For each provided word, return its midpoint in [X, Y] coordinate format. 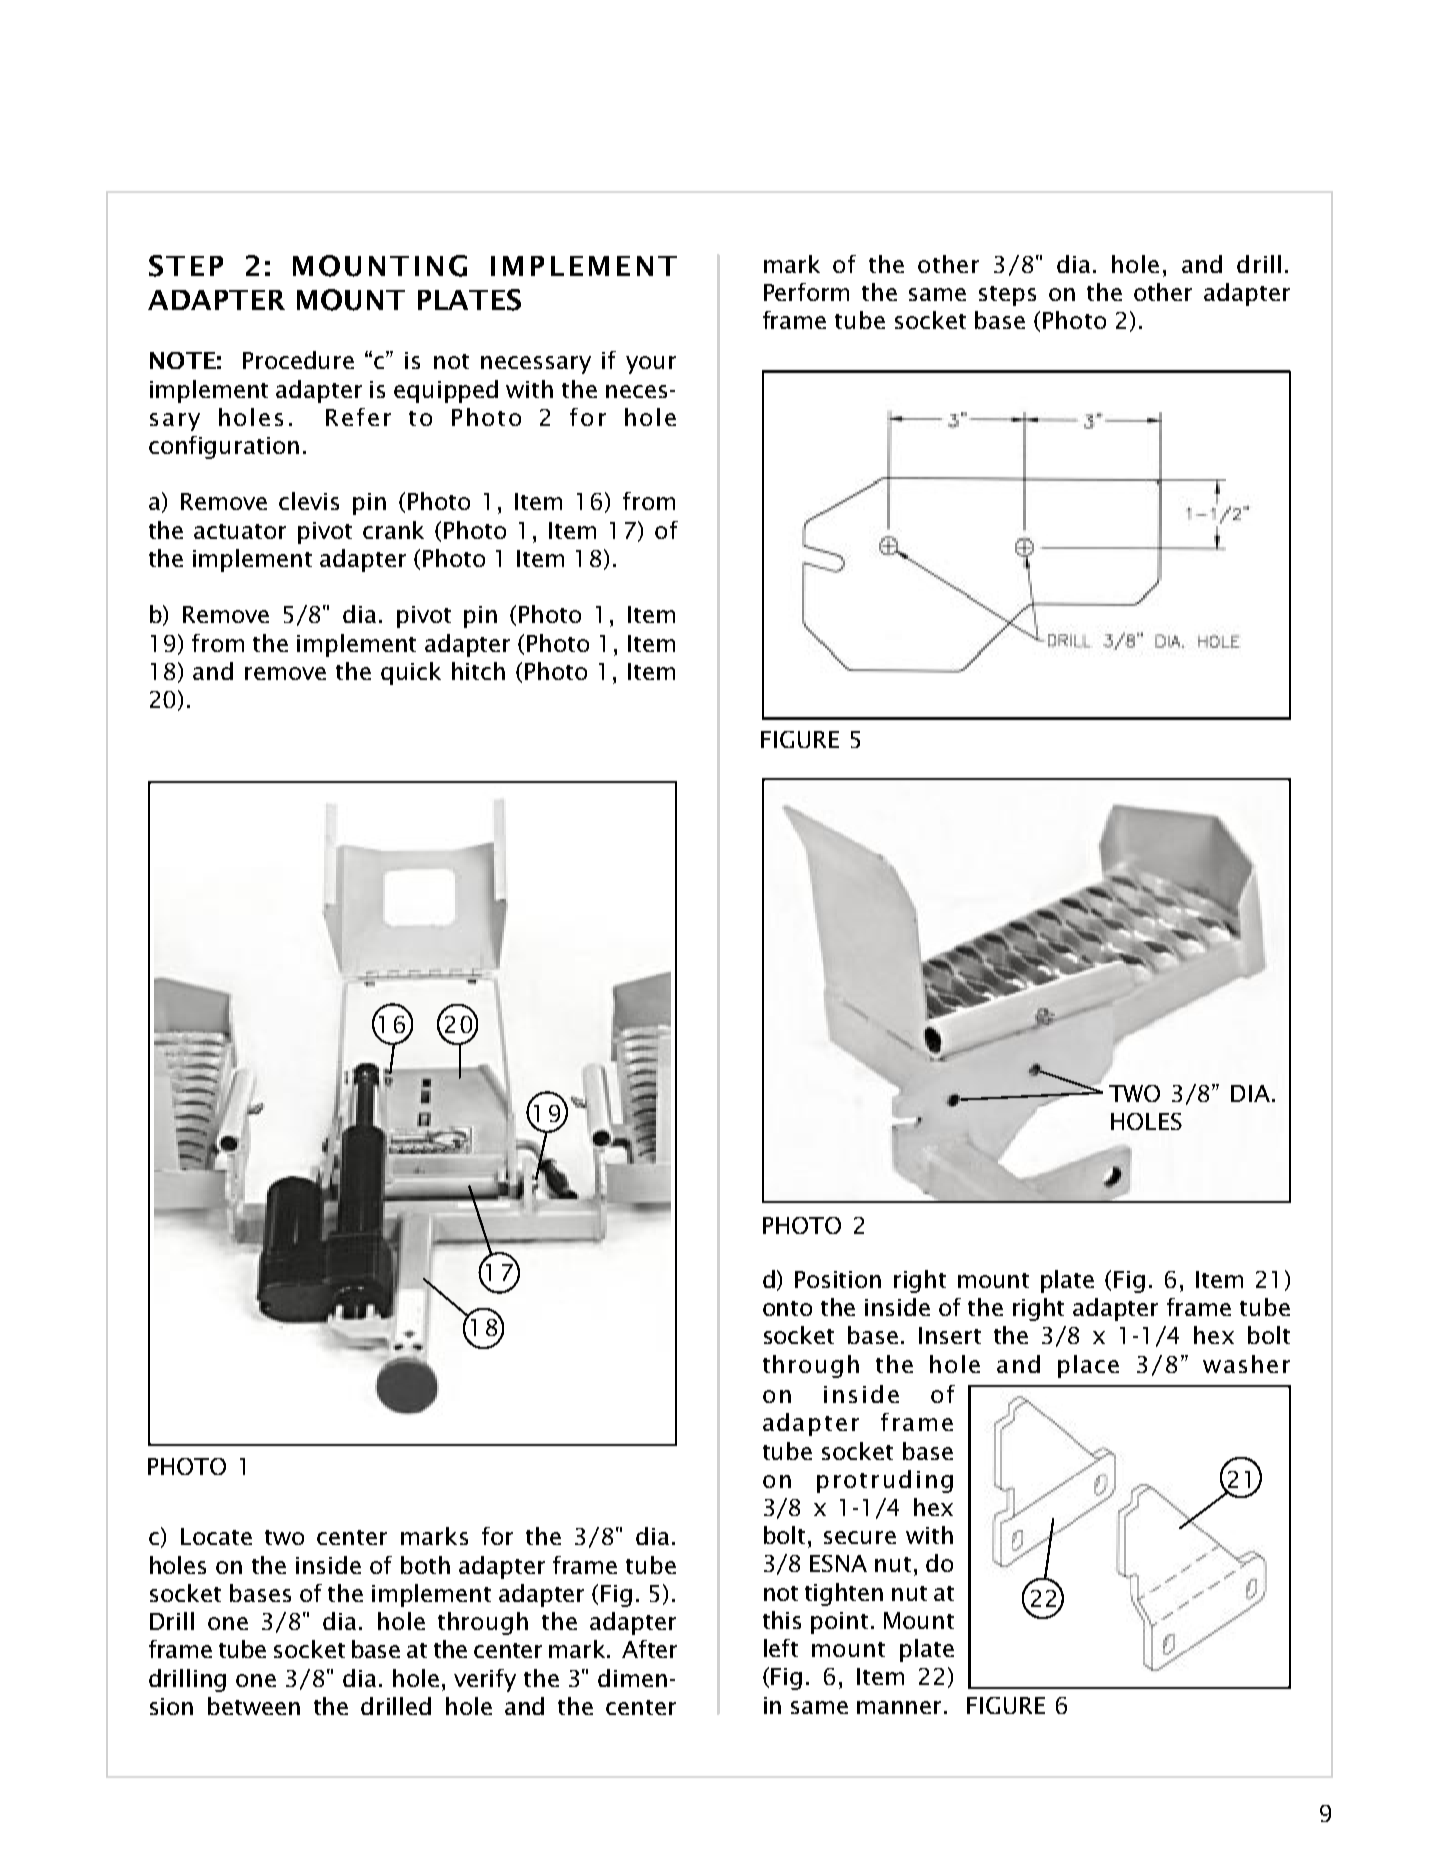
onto [787, 1308]
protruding [885, 1481]
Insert [950, 1335]
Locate [216, 1536]
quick [411, 673]
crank [393, 530]
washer [1246, 1364]
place [1088, 1366]
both [425, 1565]
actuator [240, 531]
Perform [806, 292]
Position [838, 1279]
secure [860, 1537]
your [651, 365]
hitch [478, 671]
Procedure [298, 360]
